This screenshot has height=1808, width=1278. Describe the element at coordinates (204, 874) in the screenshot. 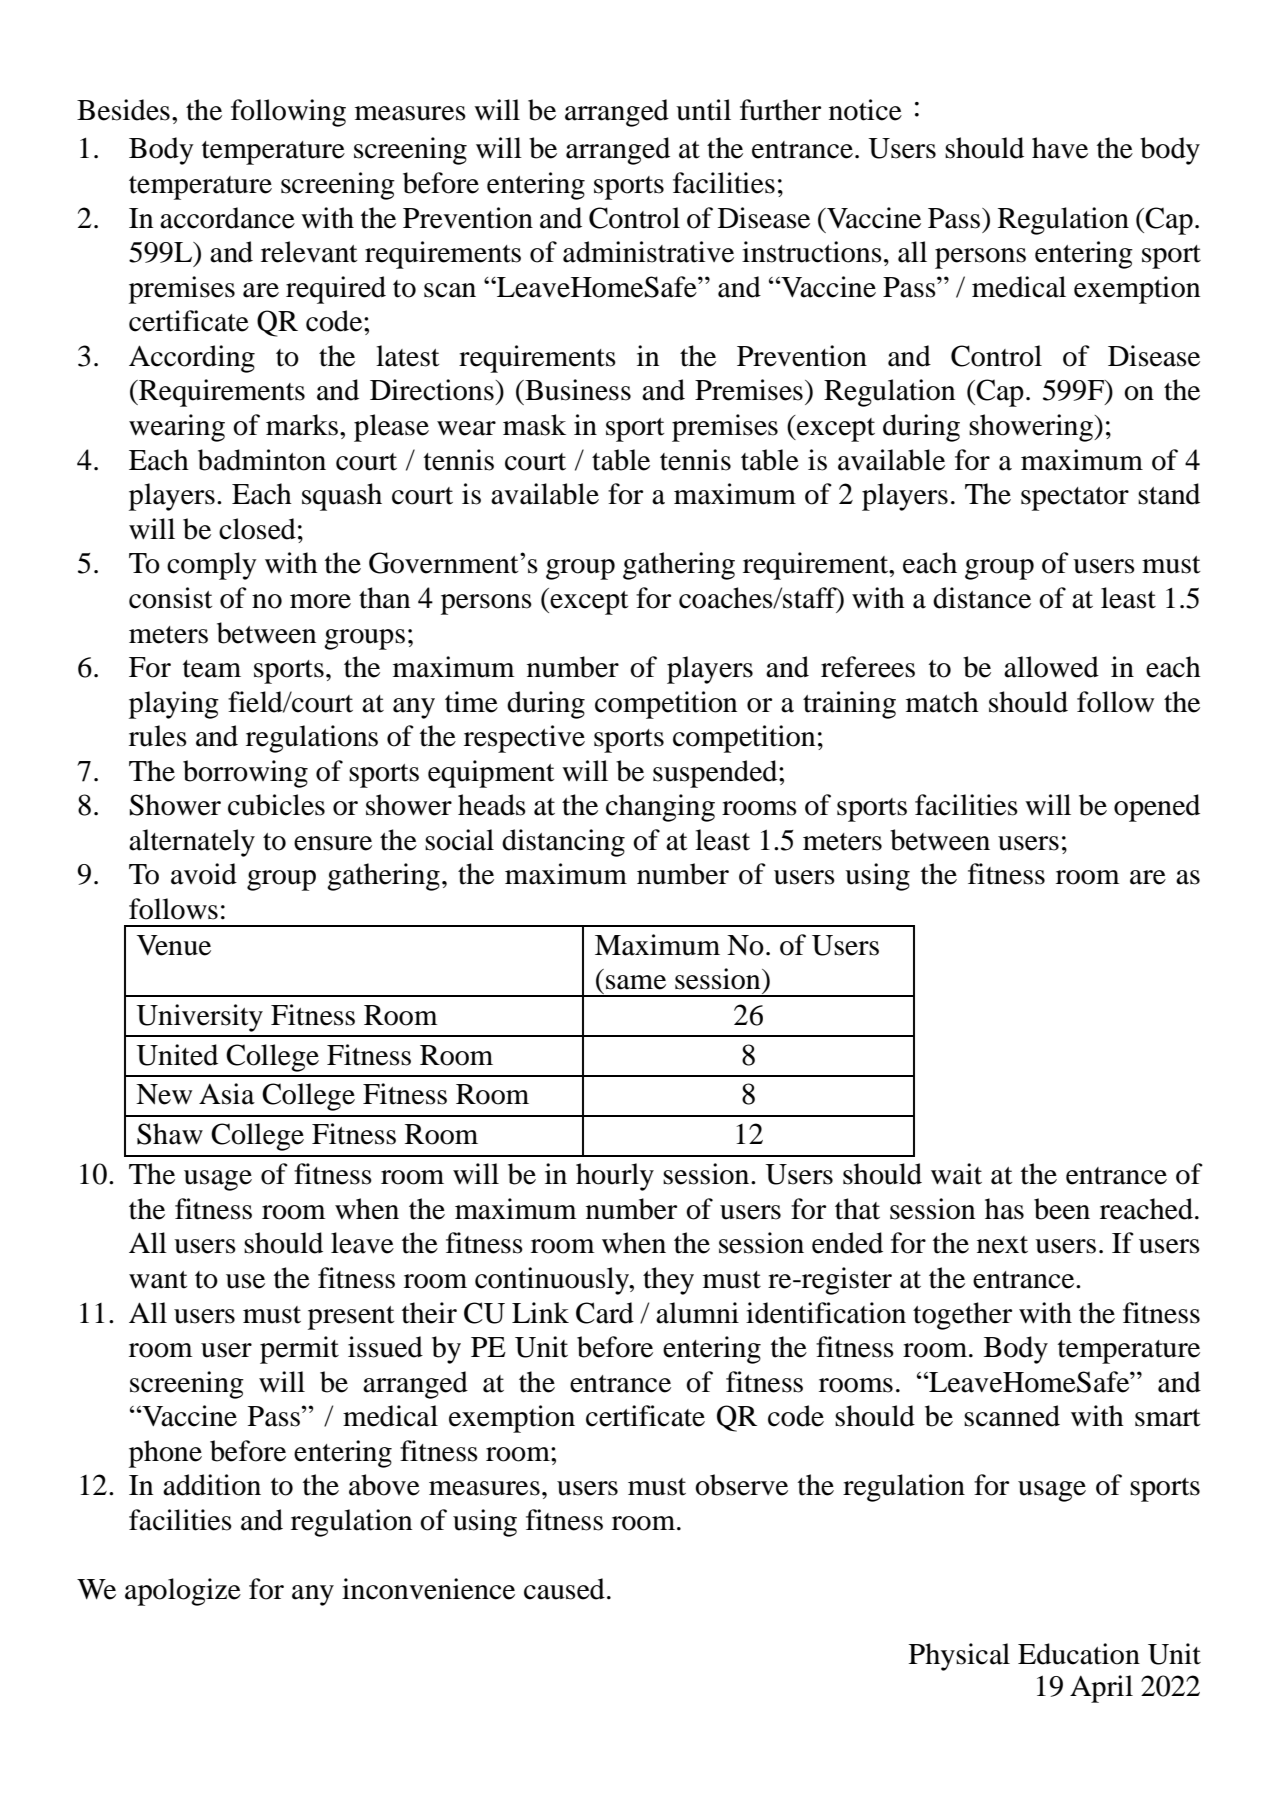

I see `avoid` at that location.
